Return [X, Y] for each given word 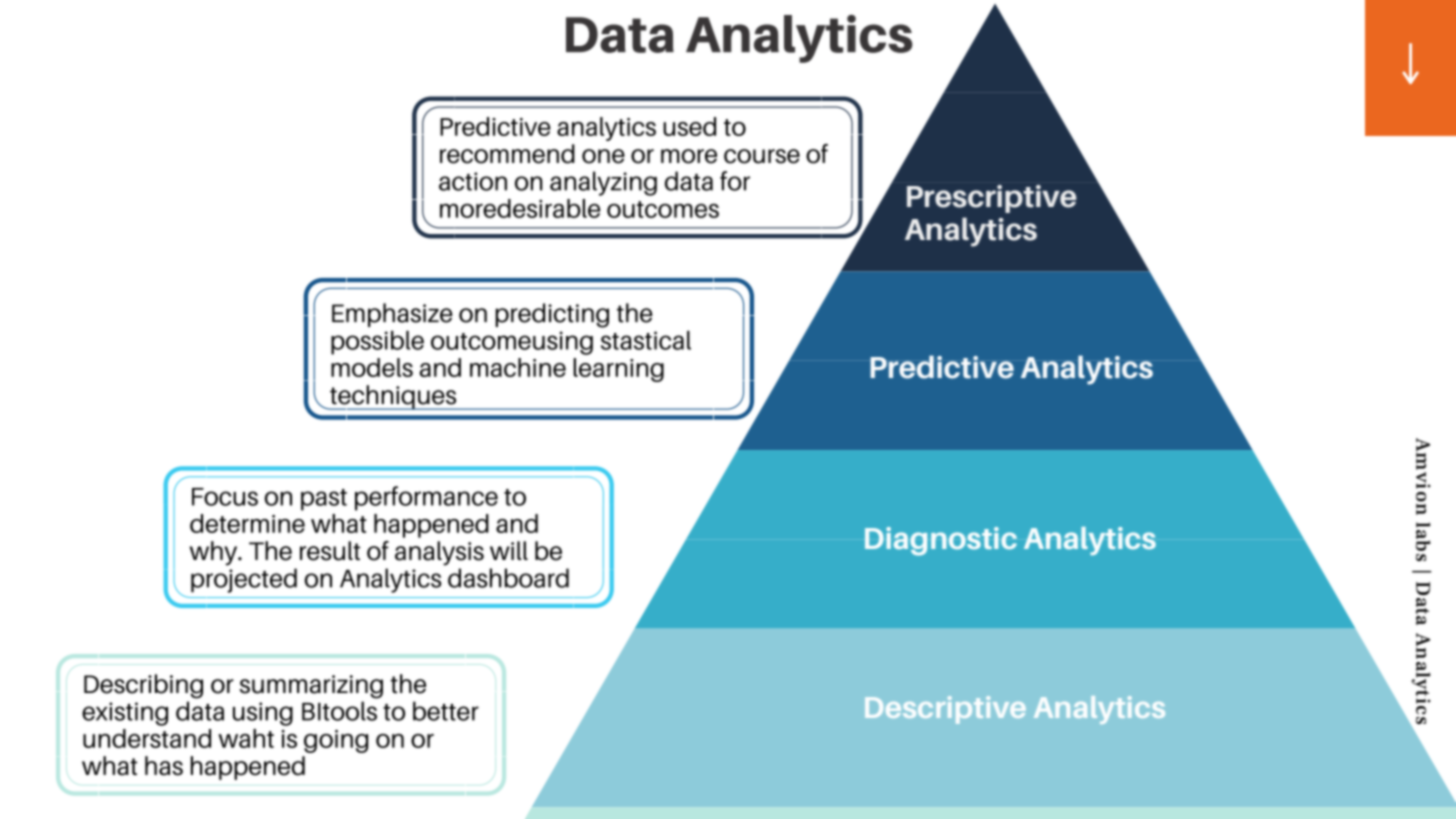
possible [377, 343]
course [762, 156]
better [446, 711]
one [603, 156]
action [473, 181]
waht [246, 738]
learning [618, 370]
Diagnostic [941, 541]
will [509, 550]
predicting [552, 315]
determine [247, 523]
